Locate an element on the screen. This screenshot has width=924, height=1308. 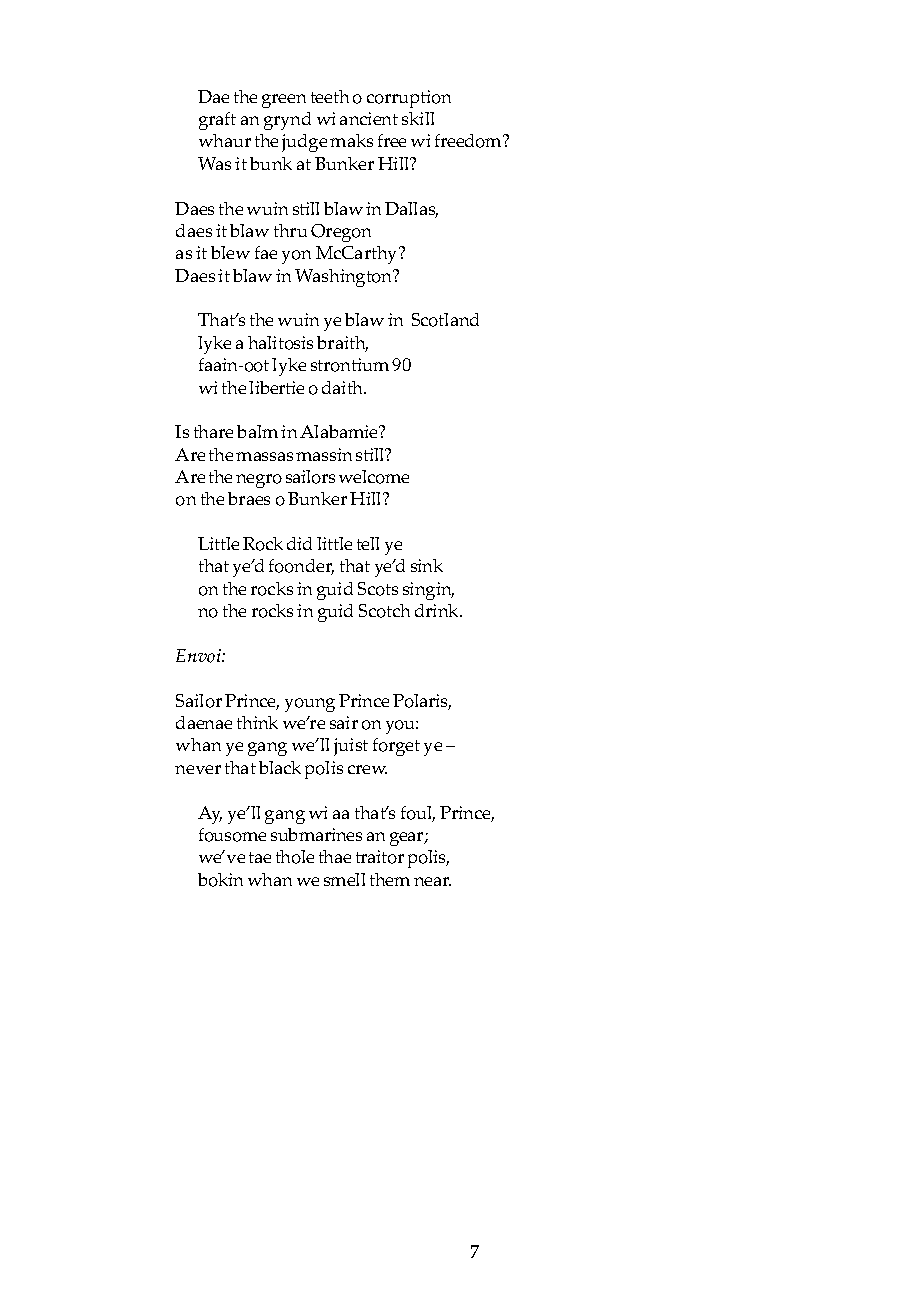
graft is located at coordinates (217, 121).
